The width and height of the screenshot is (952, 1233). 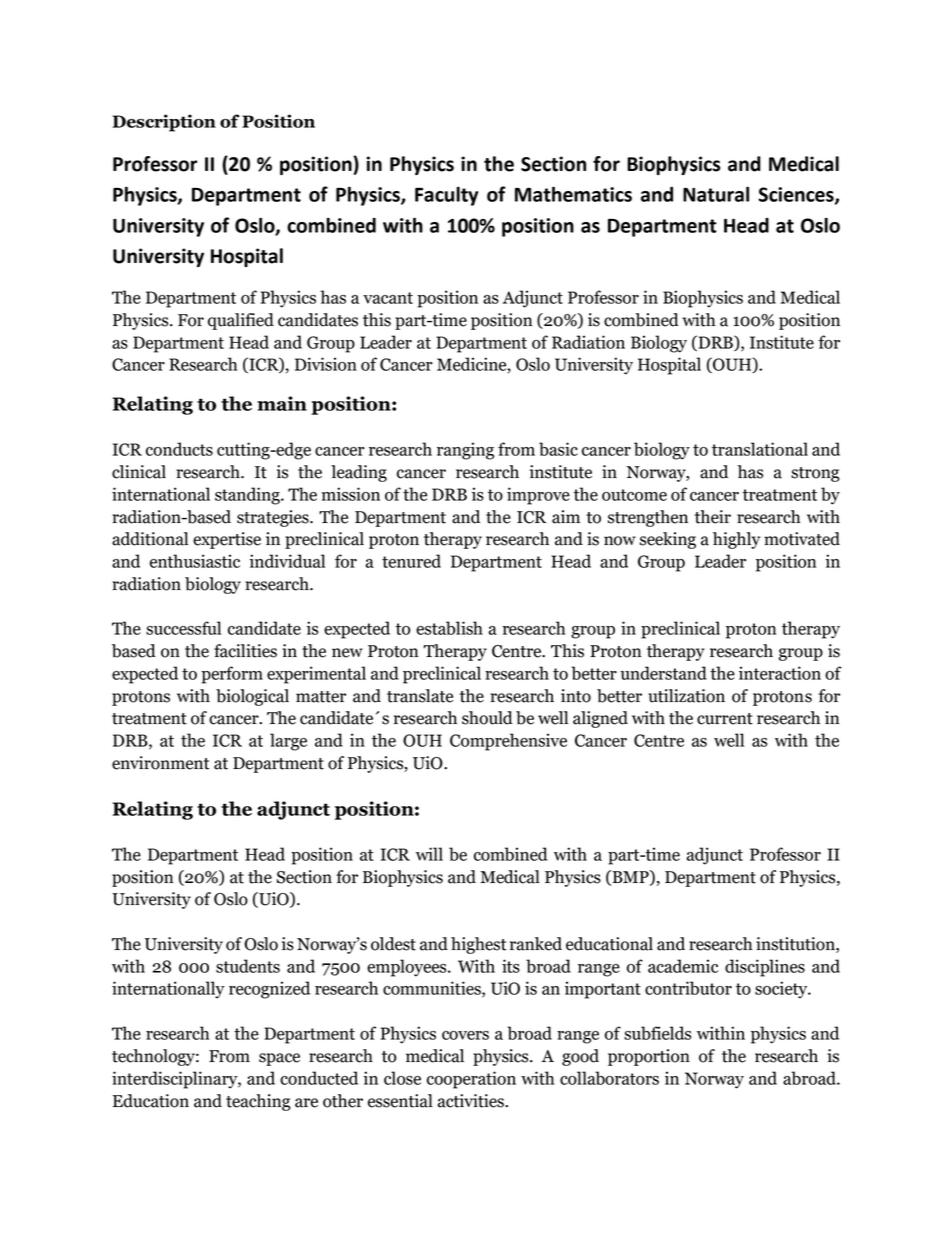 I want to click on ranging, so click(x=465, y=451).
